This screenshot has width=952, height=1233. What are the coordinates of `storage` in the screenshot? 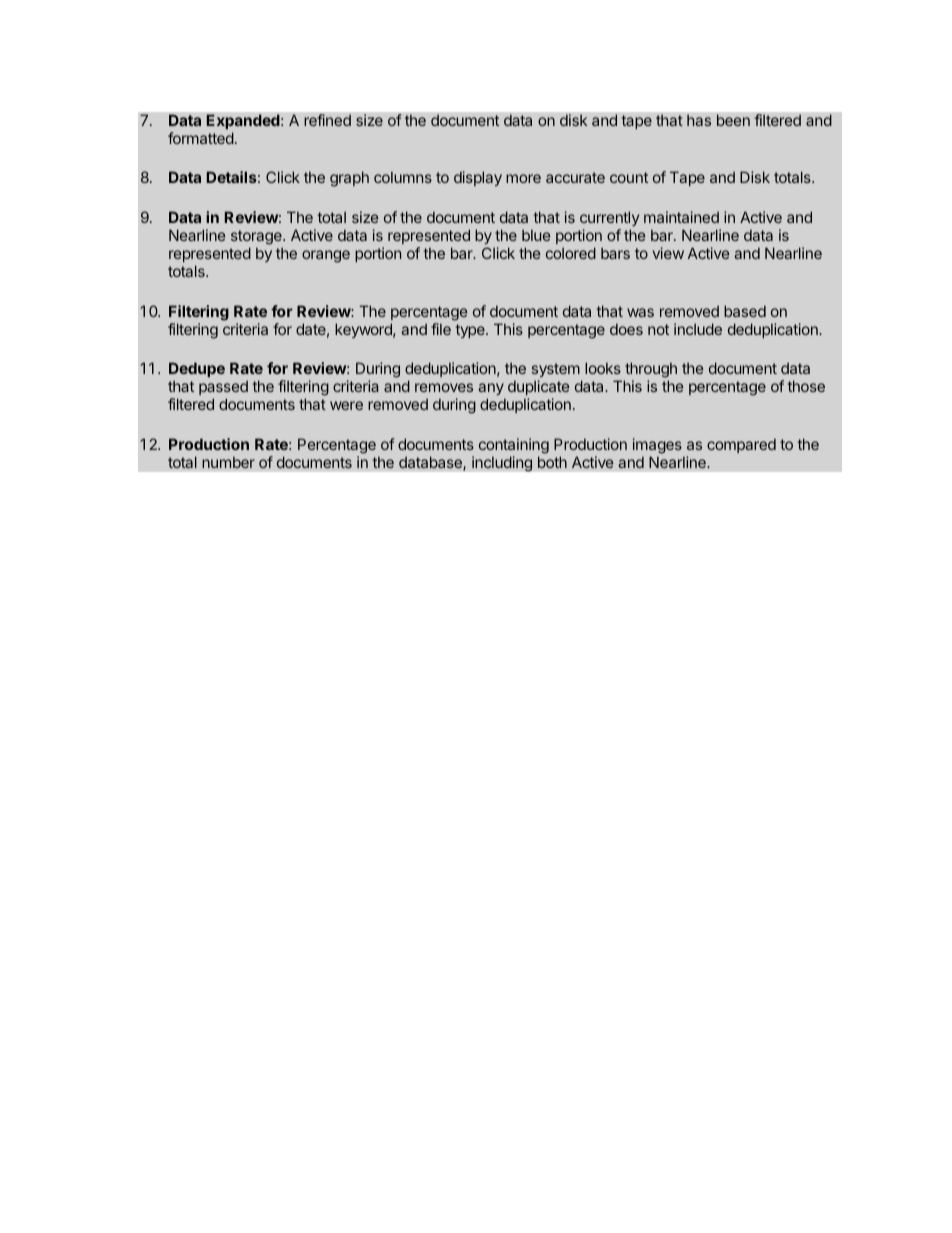 It's located at (257, 239).
